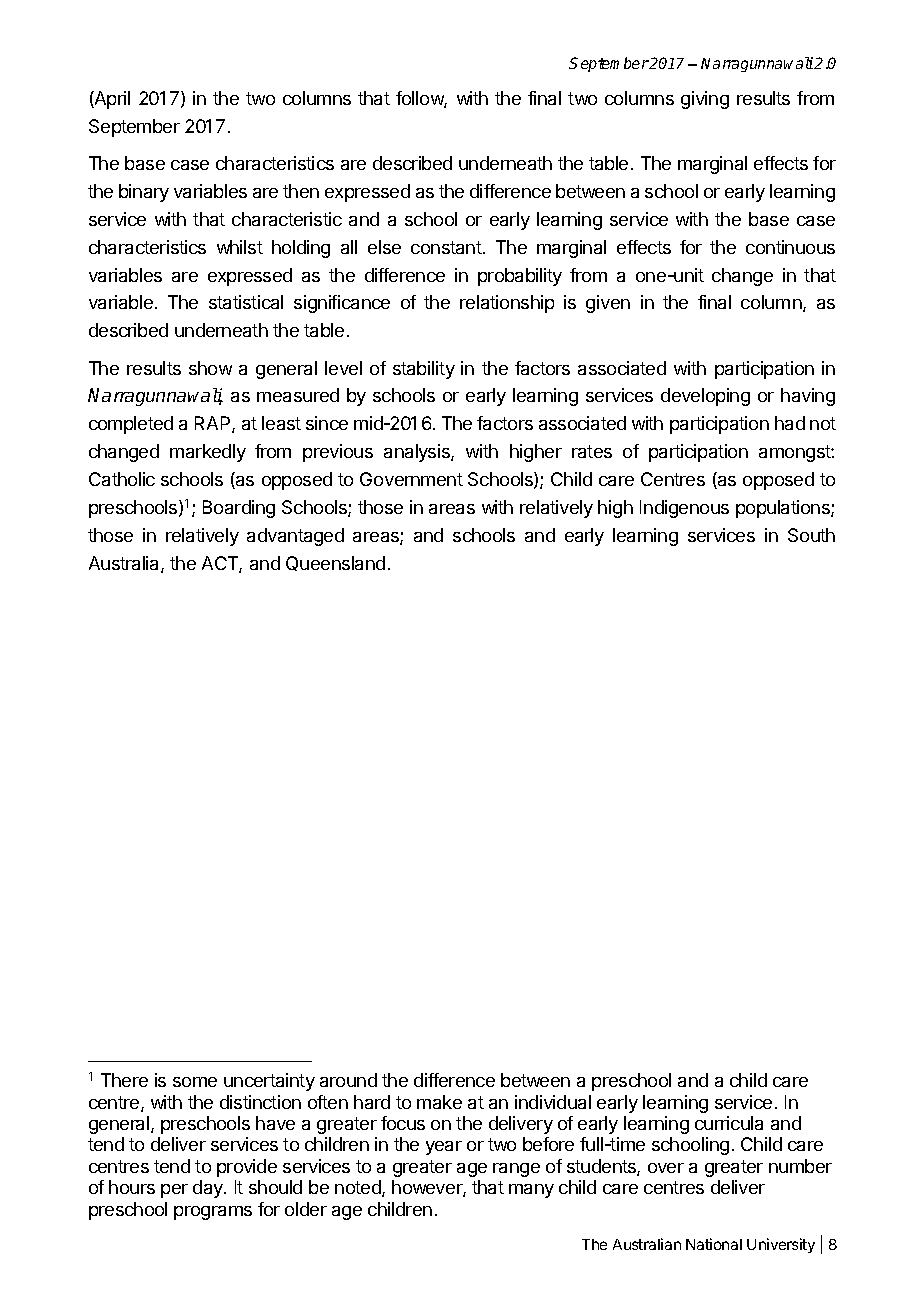 The height and width of the document is (1308, 924). I want to click on constant, so click(447, 247).
